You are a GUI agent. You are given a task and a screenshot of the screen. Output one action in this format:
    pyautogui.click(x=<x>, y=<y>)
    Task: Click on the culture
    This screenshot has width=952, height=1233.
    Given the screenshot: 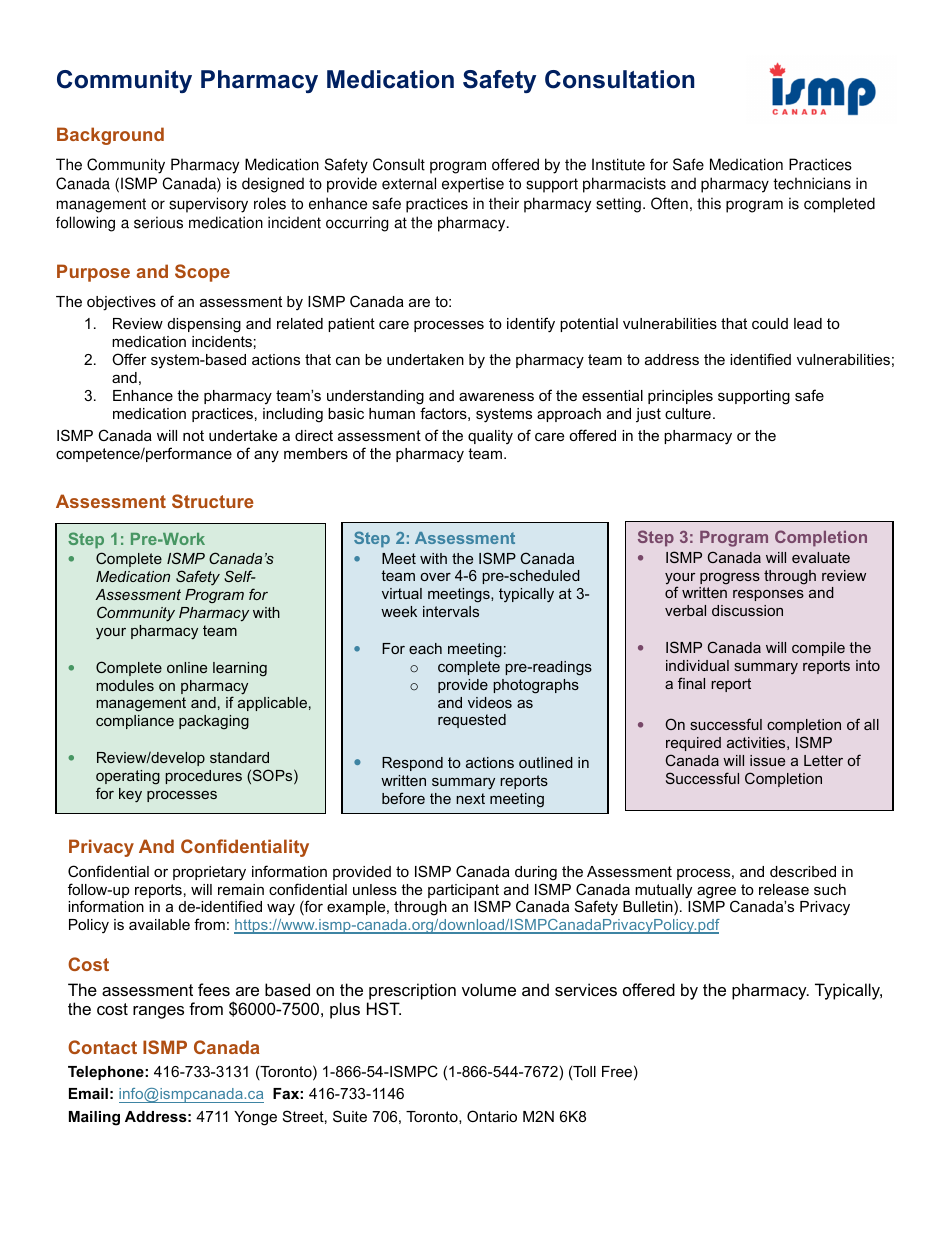 What is the action you would take?
    pyautogui.click(x=688, y=413)
